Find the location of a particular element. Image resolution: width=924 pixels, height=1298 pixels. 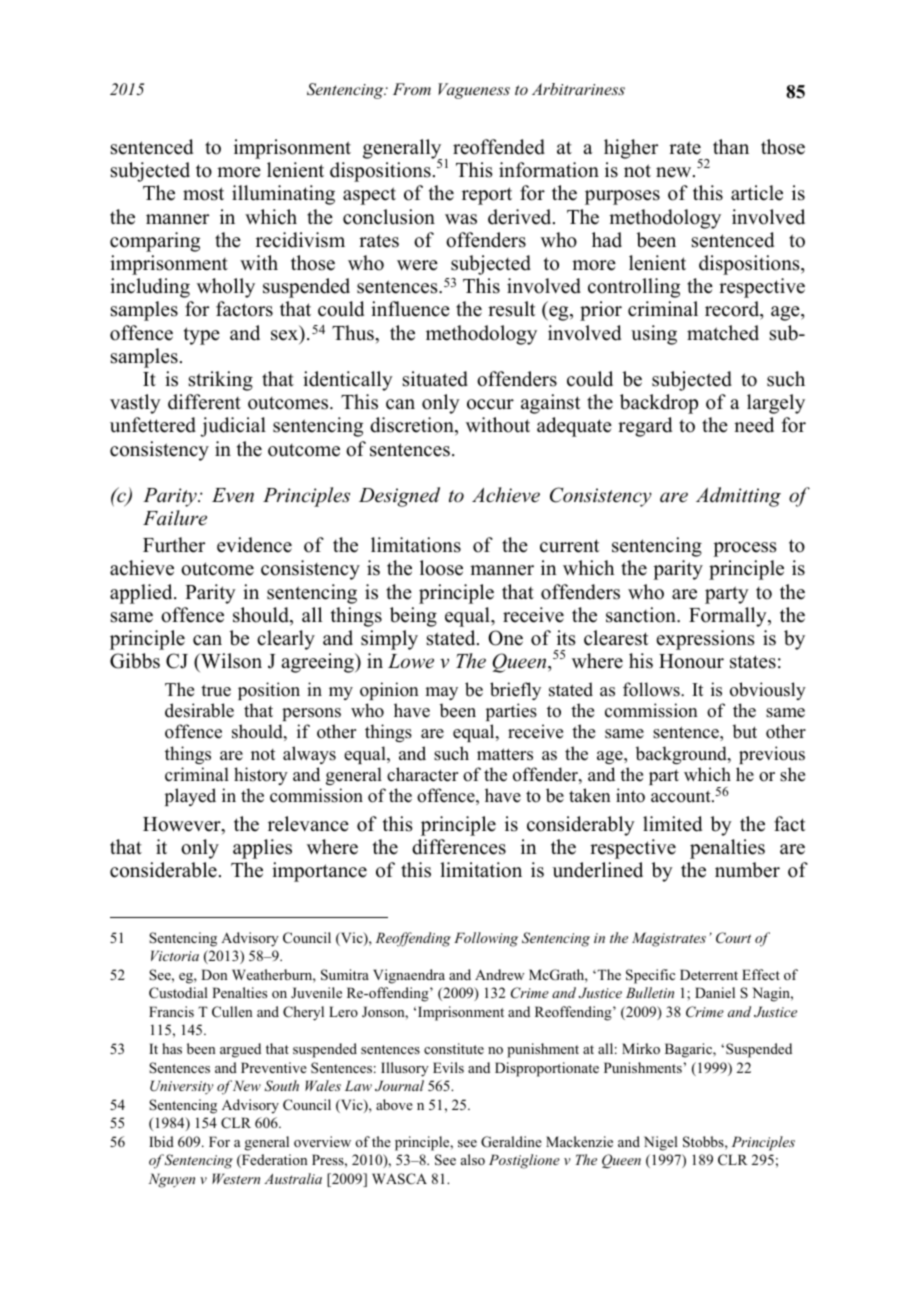

Honour is located at coordinates (691, 661).
